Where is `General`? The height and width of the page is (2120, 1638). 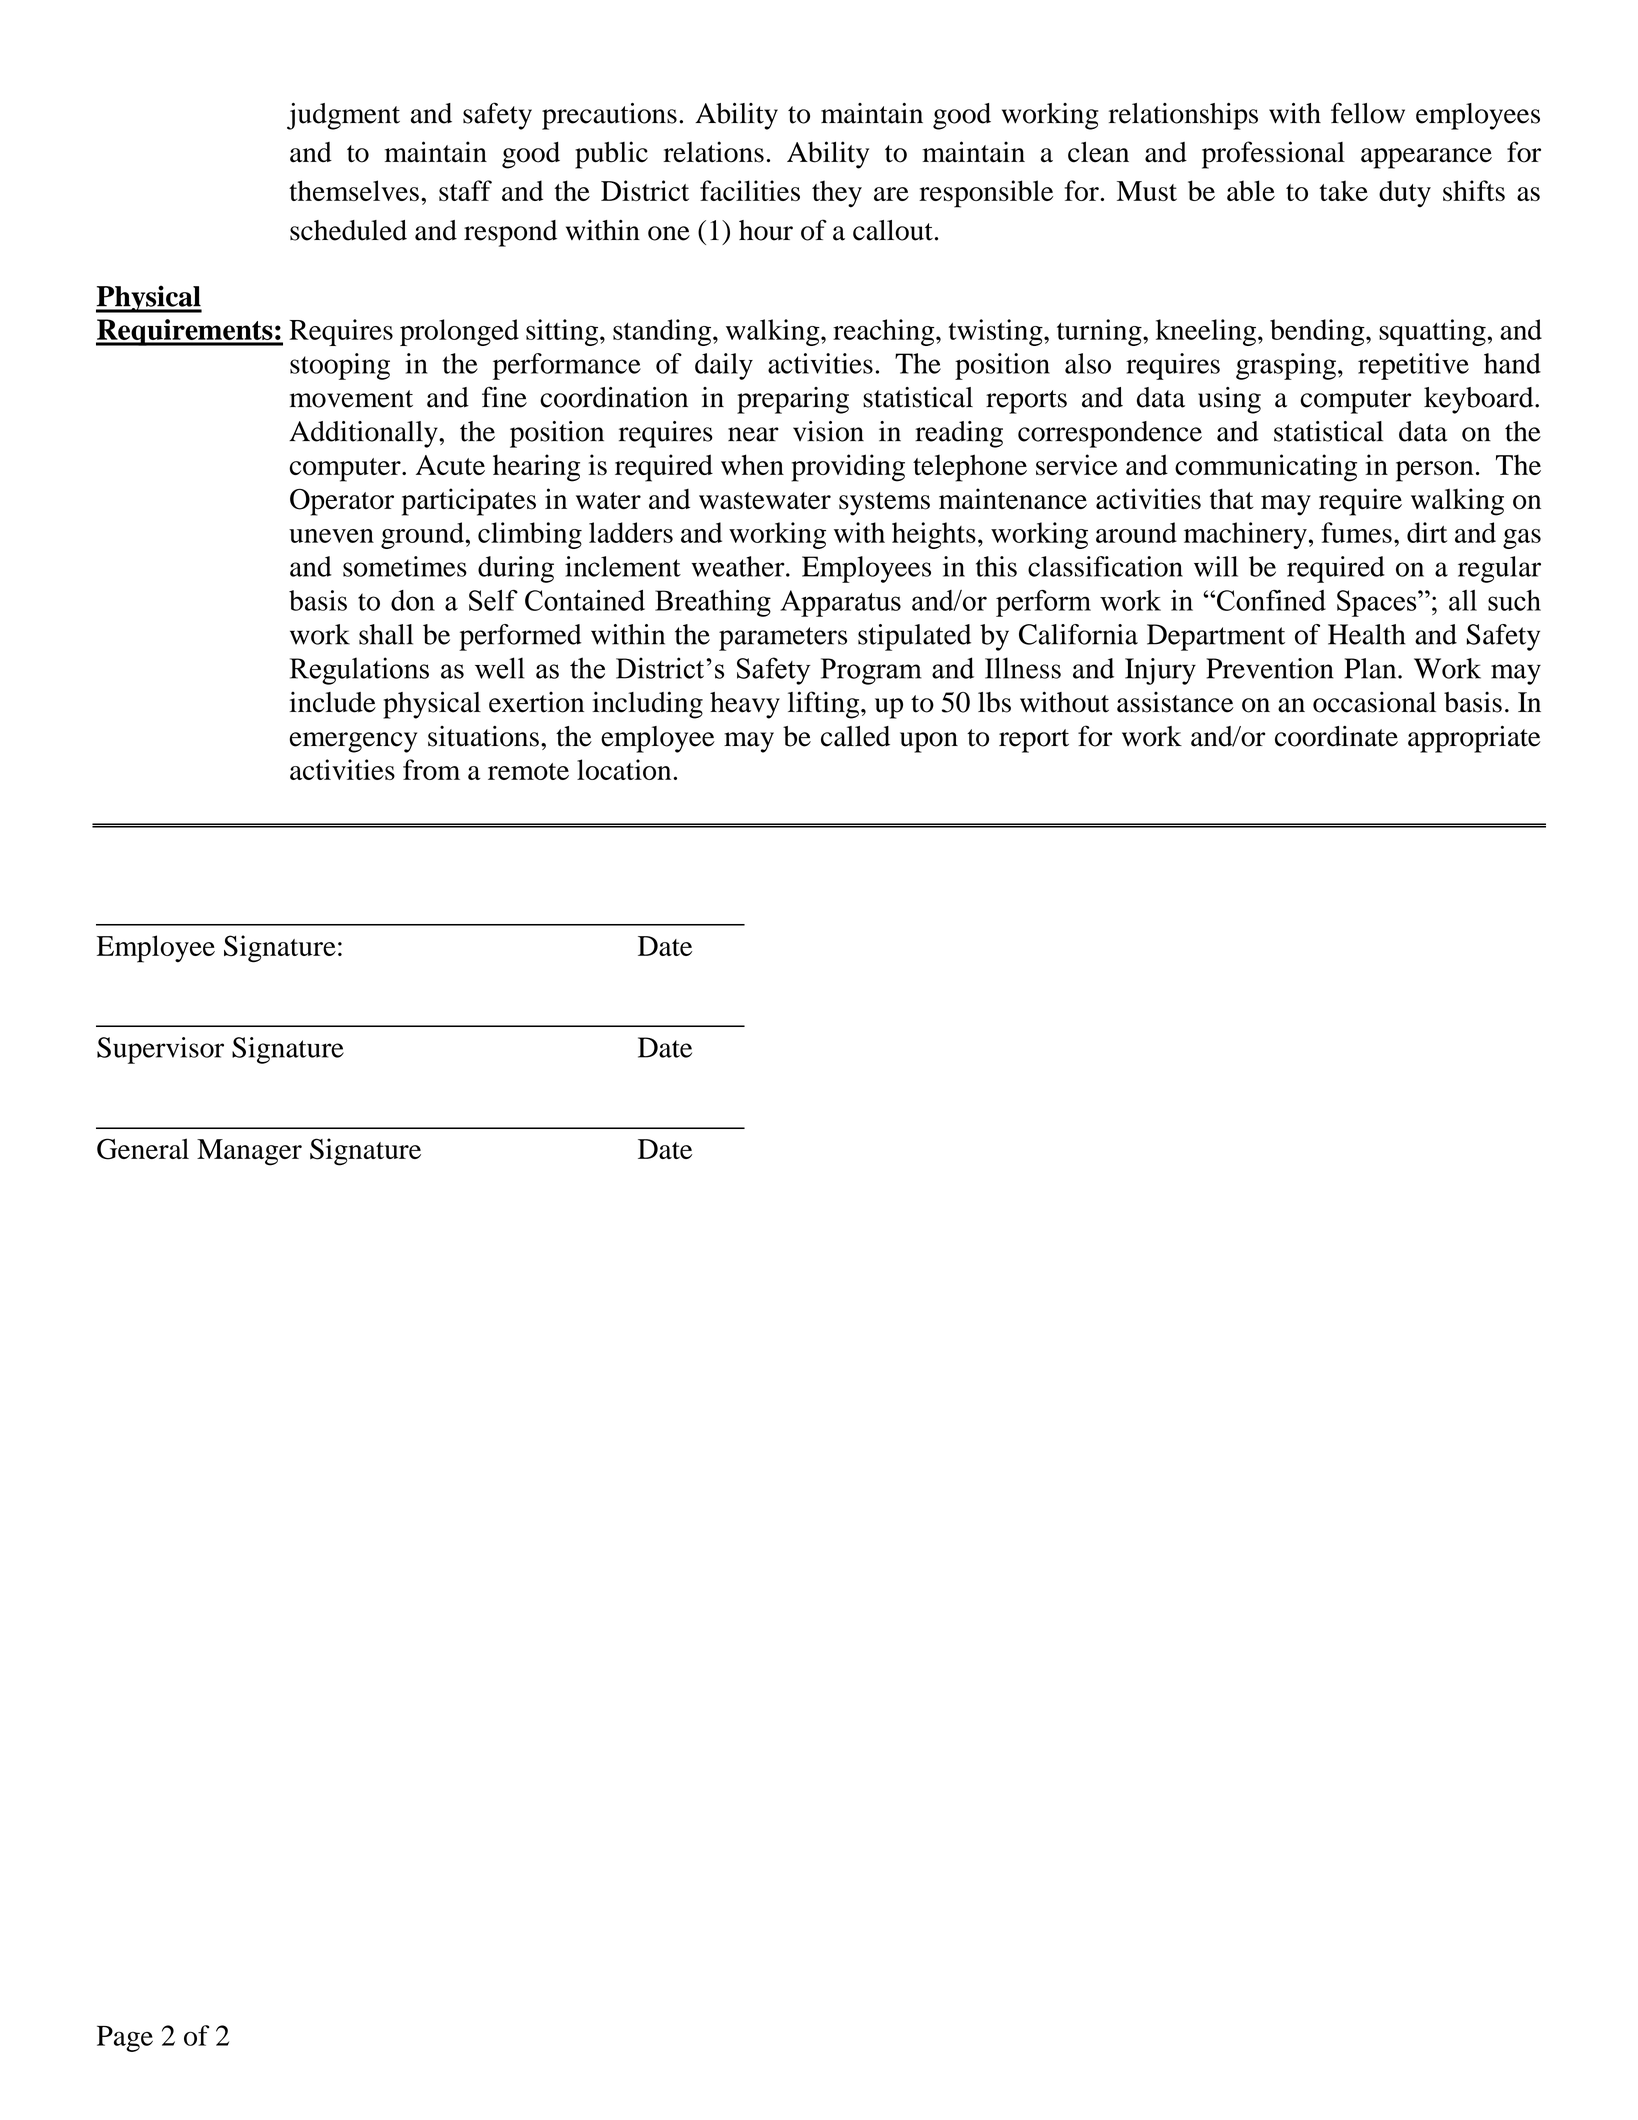 General is located at coordinates (143, 1149).
